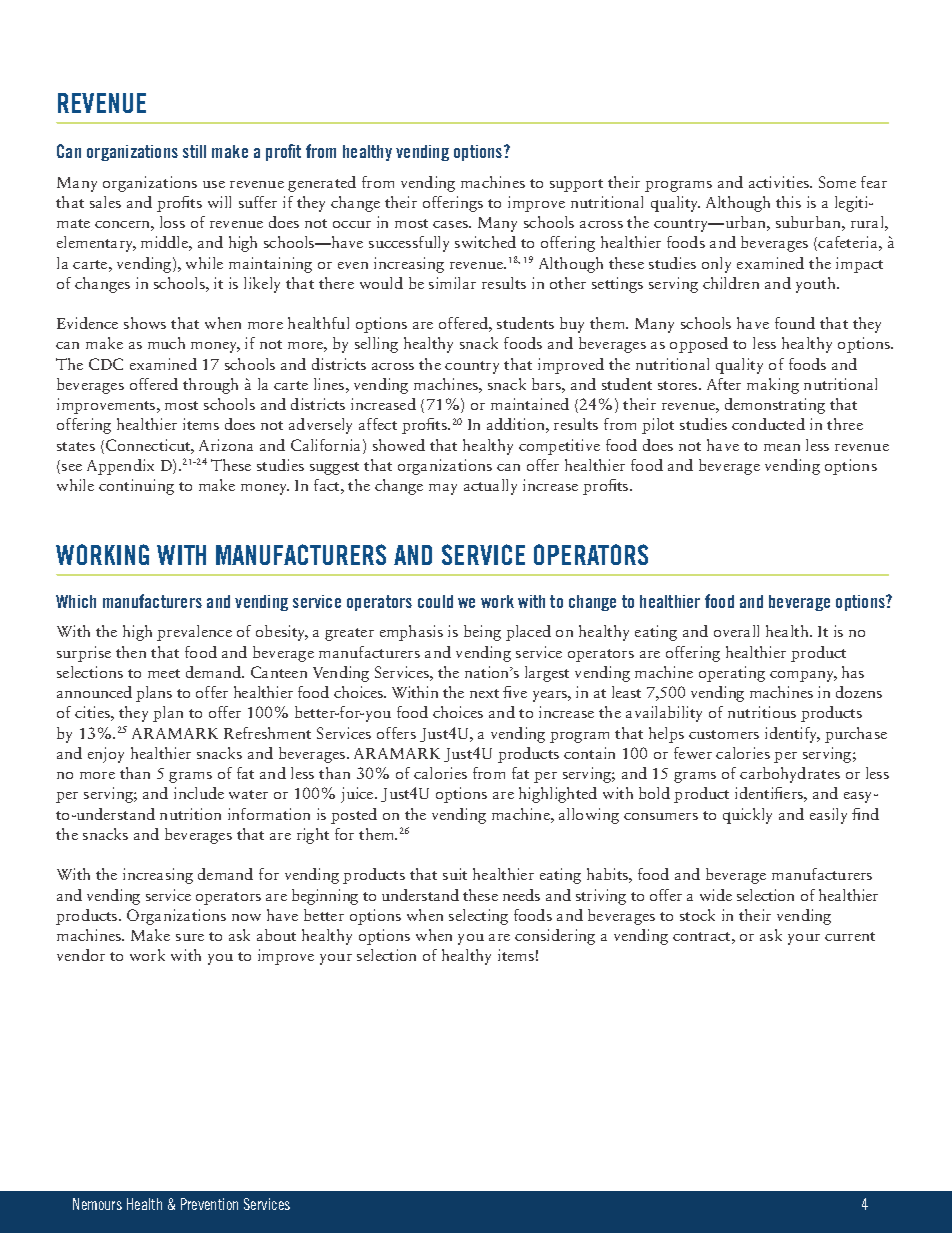  What do you see at coordinates (478, 917) in the image?
I see `selecting` at bounding box center [478, 917].
